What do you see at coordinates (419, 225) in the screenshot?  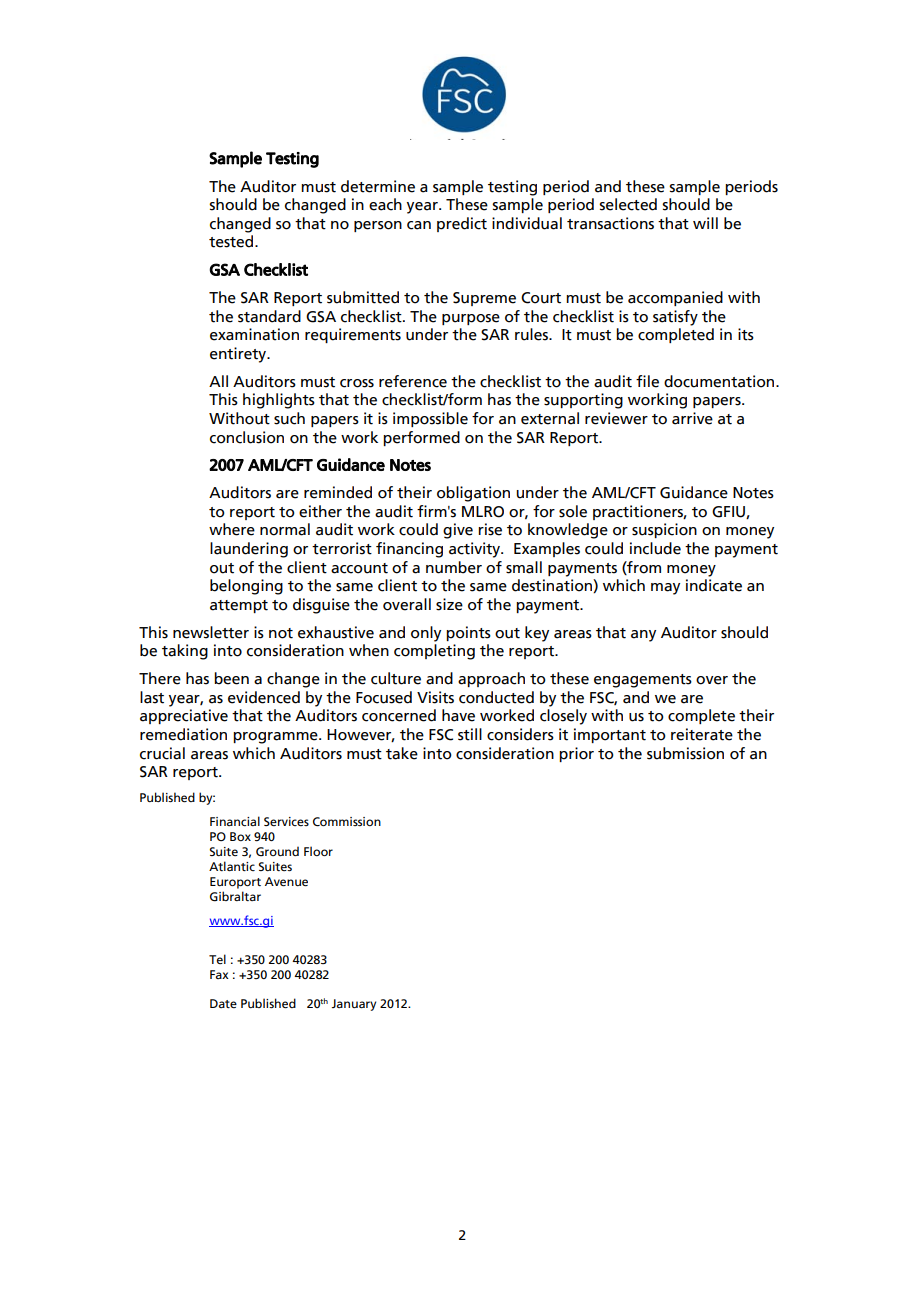 I see `can` at bounding box center [419, 225].
